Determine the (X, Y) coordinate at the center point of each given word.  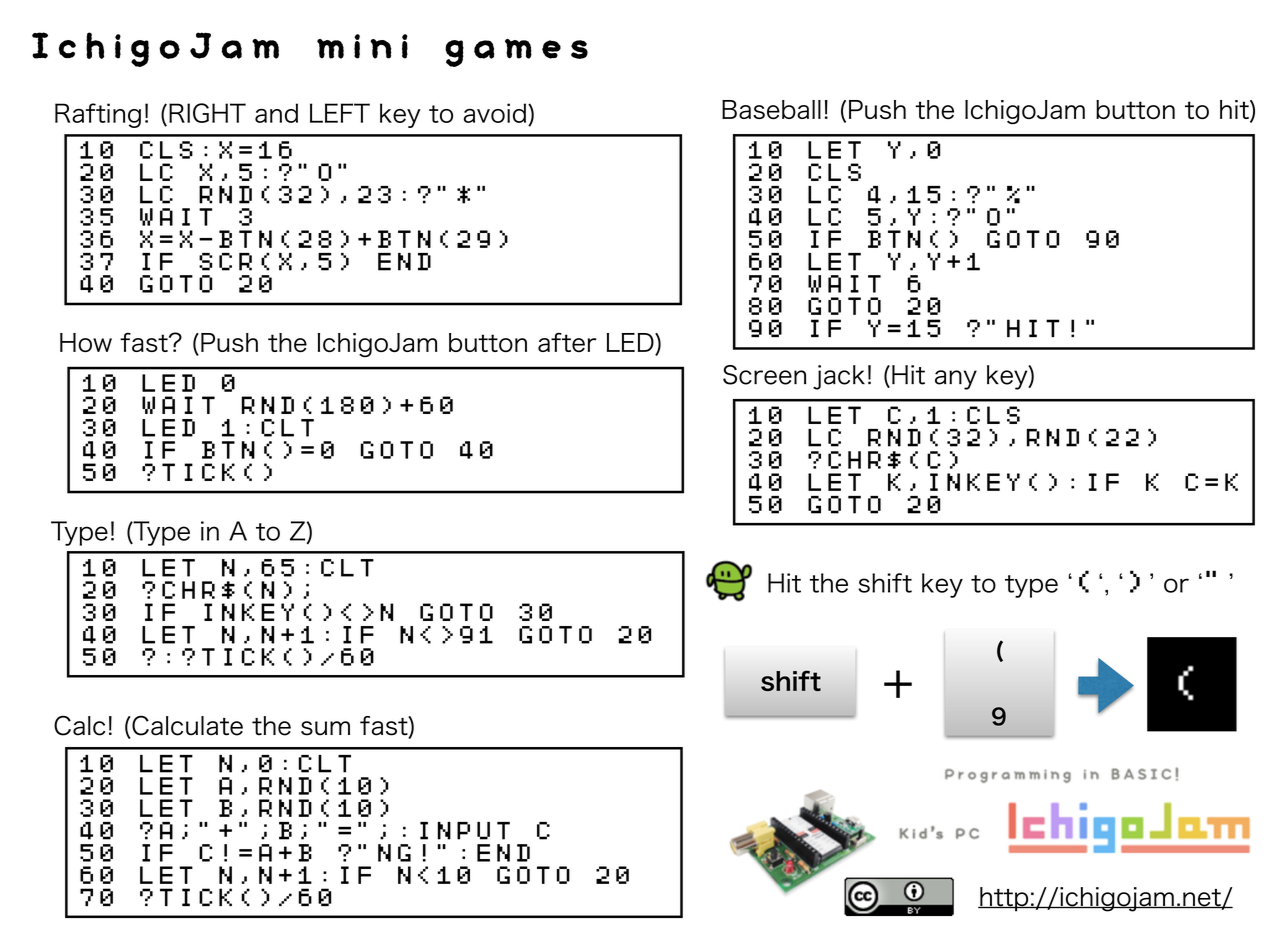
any (956, 380)
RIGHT (207, 113)
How (86, 342)
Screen (764, 375)
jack (839, 377)
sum (325, 728)
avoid (495, 113)
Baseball (771, 110)
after (567, 342)
